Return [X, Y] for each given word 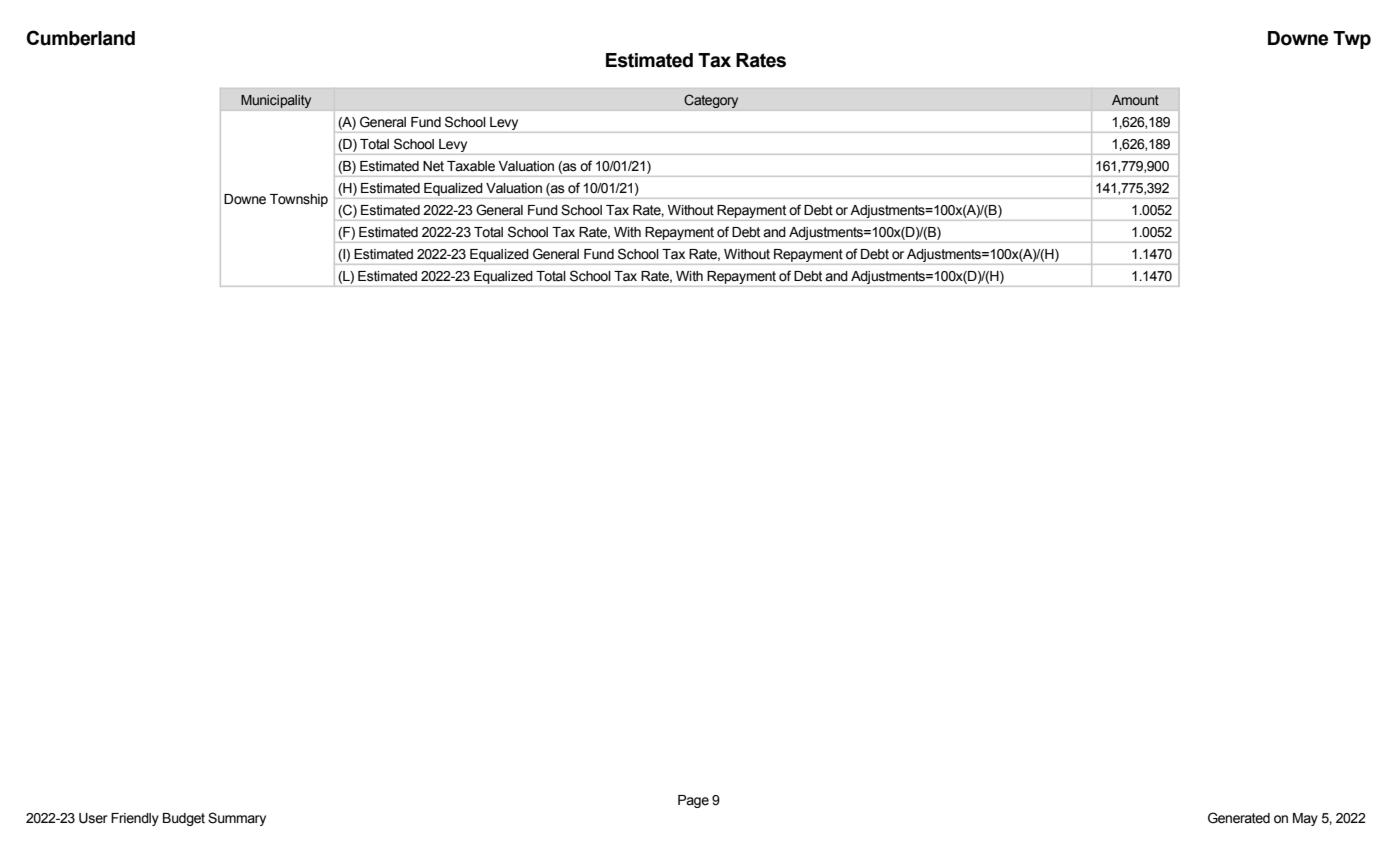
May [1305, 819]
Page [693, 801]
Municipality [276, 101]
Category [711, 101]
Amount [1135, 100]
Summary [237, 819]
